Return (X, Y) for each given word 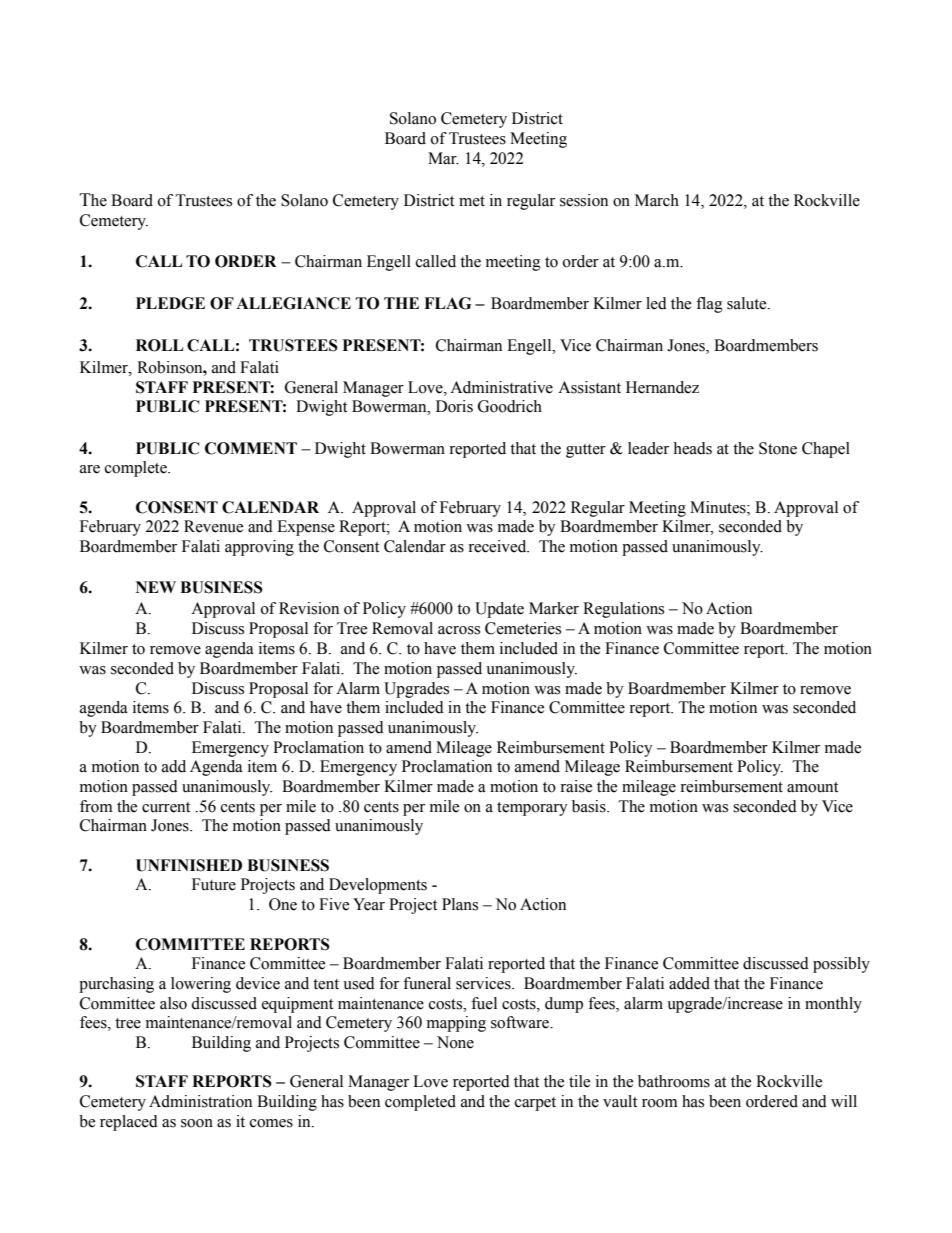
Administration (200, 1101)
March (657, 200)
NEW (156, 587)
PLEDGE (170, 303)
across (459, 630)
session (584, 200)
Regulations (623, 610)
